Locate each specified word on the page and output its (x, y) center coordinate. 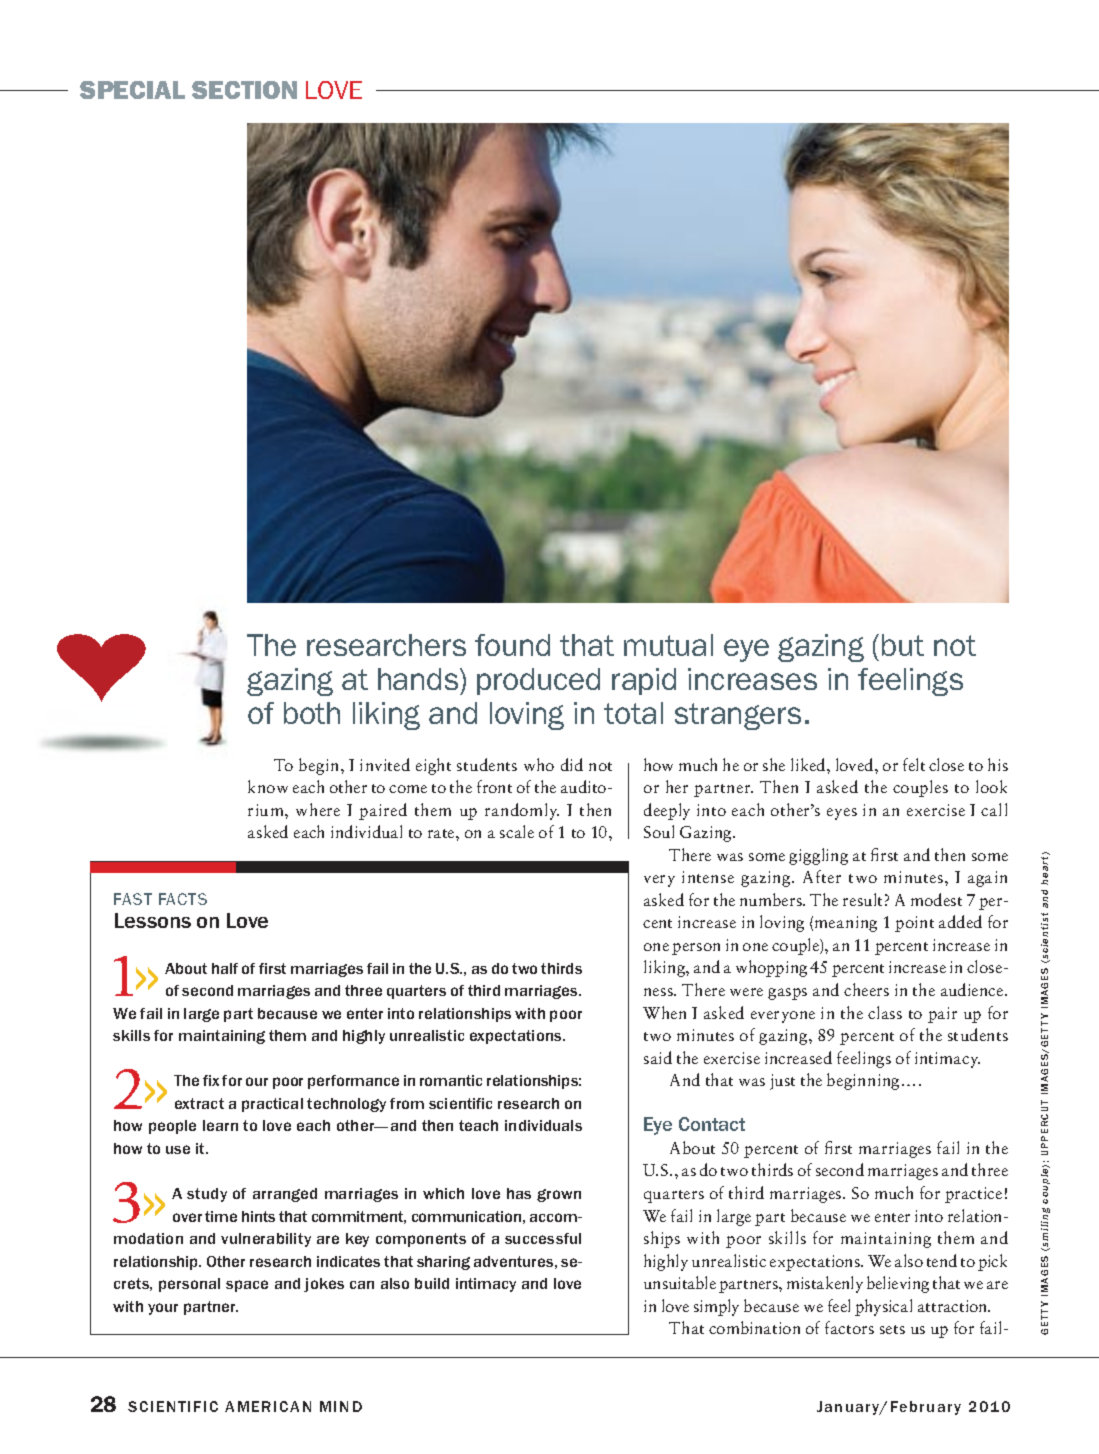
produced (538, 681)
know (268, 786)
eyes (842, 814)
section (244, 90)
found (512, 645)
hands (419, 679)
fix (211, 1080)
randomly (522, 811)
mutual (668, 645)
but (903, 645)
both (312, 713)
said (658, 1057)
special (132, 90)
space (247, 1286)
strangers (738, 716)
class (885, 1012)
